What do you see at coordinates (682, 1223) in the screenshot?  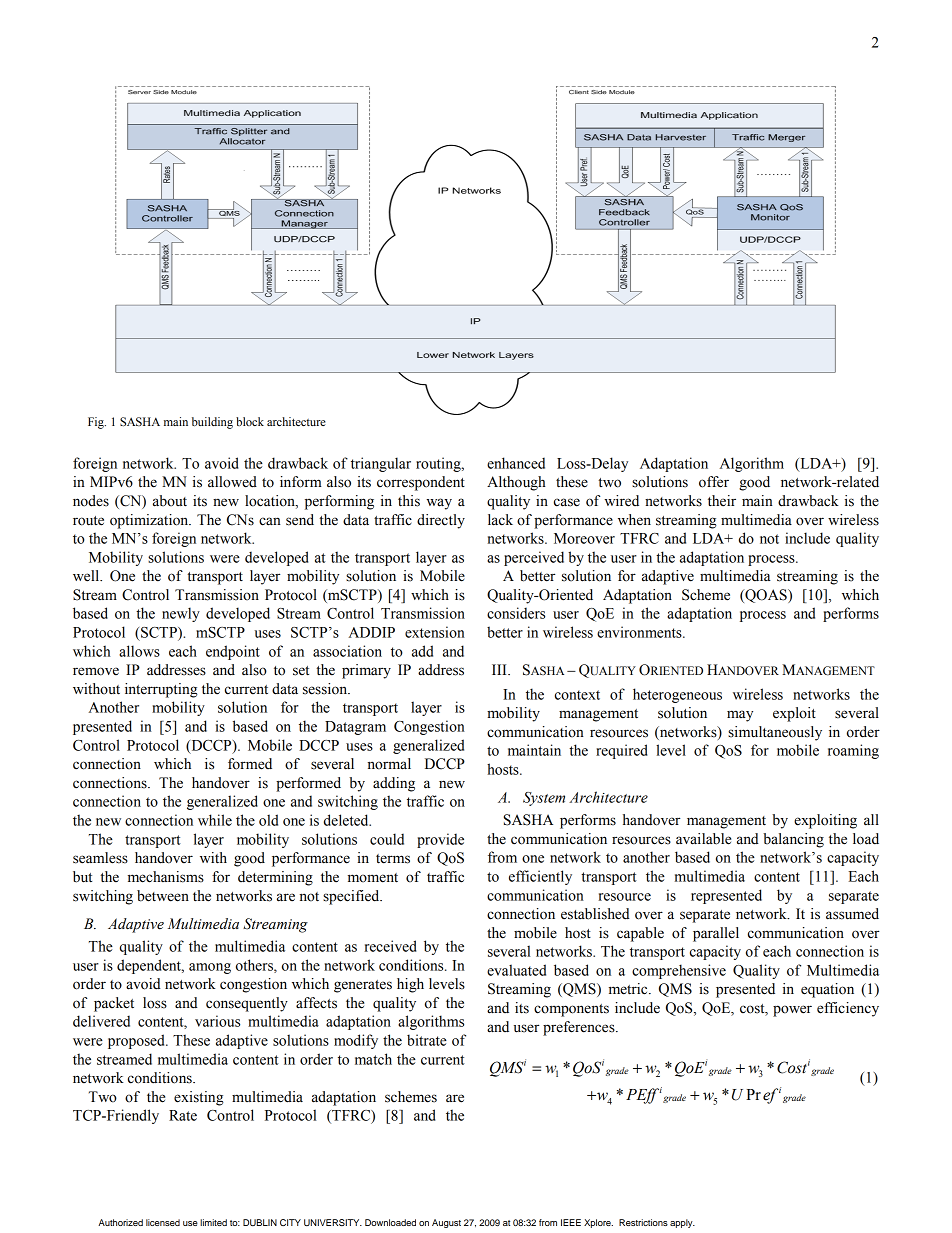 I see `apply` at bounding box center [682, 1223].
